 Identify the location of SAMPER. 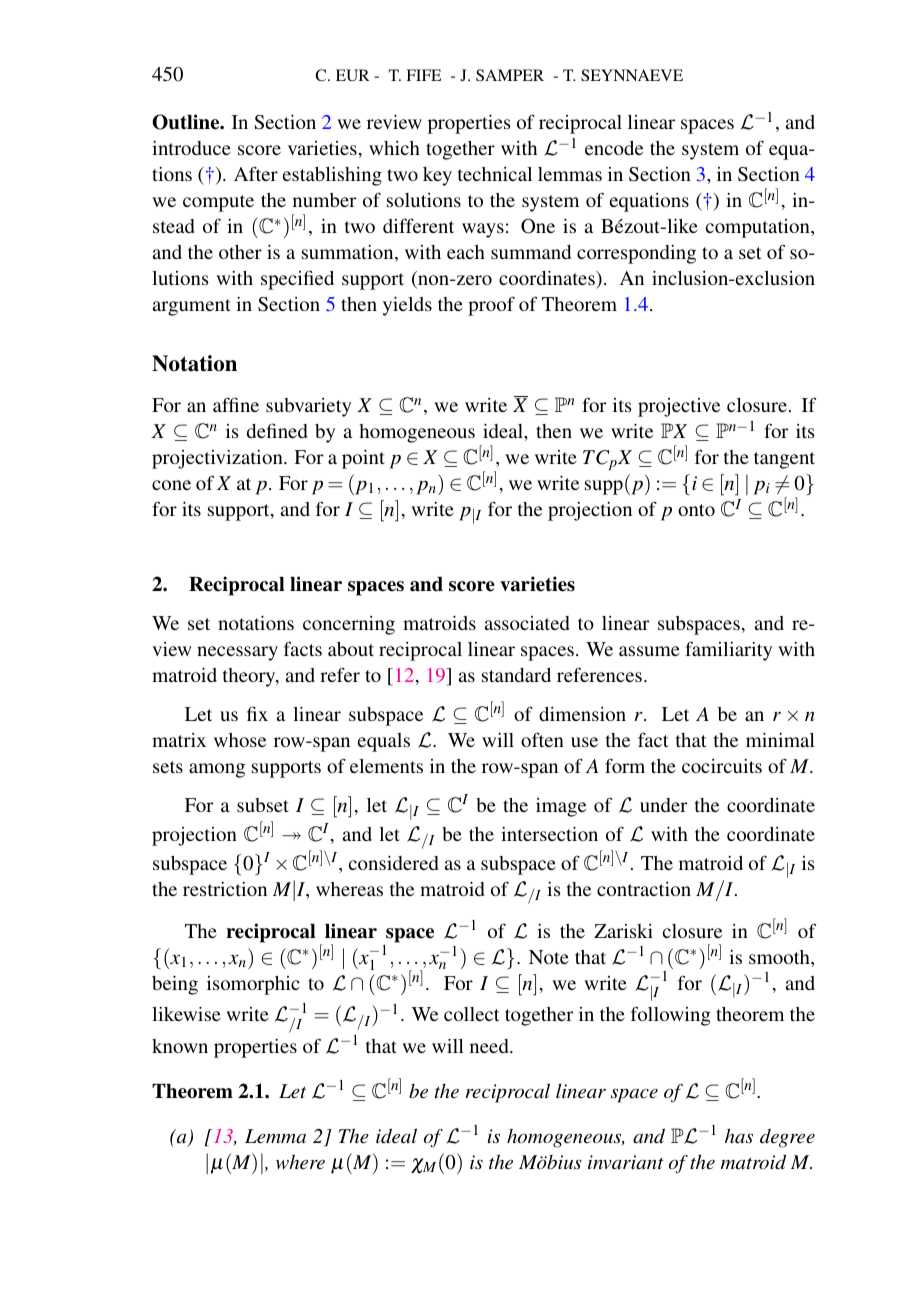
(510, 75).
